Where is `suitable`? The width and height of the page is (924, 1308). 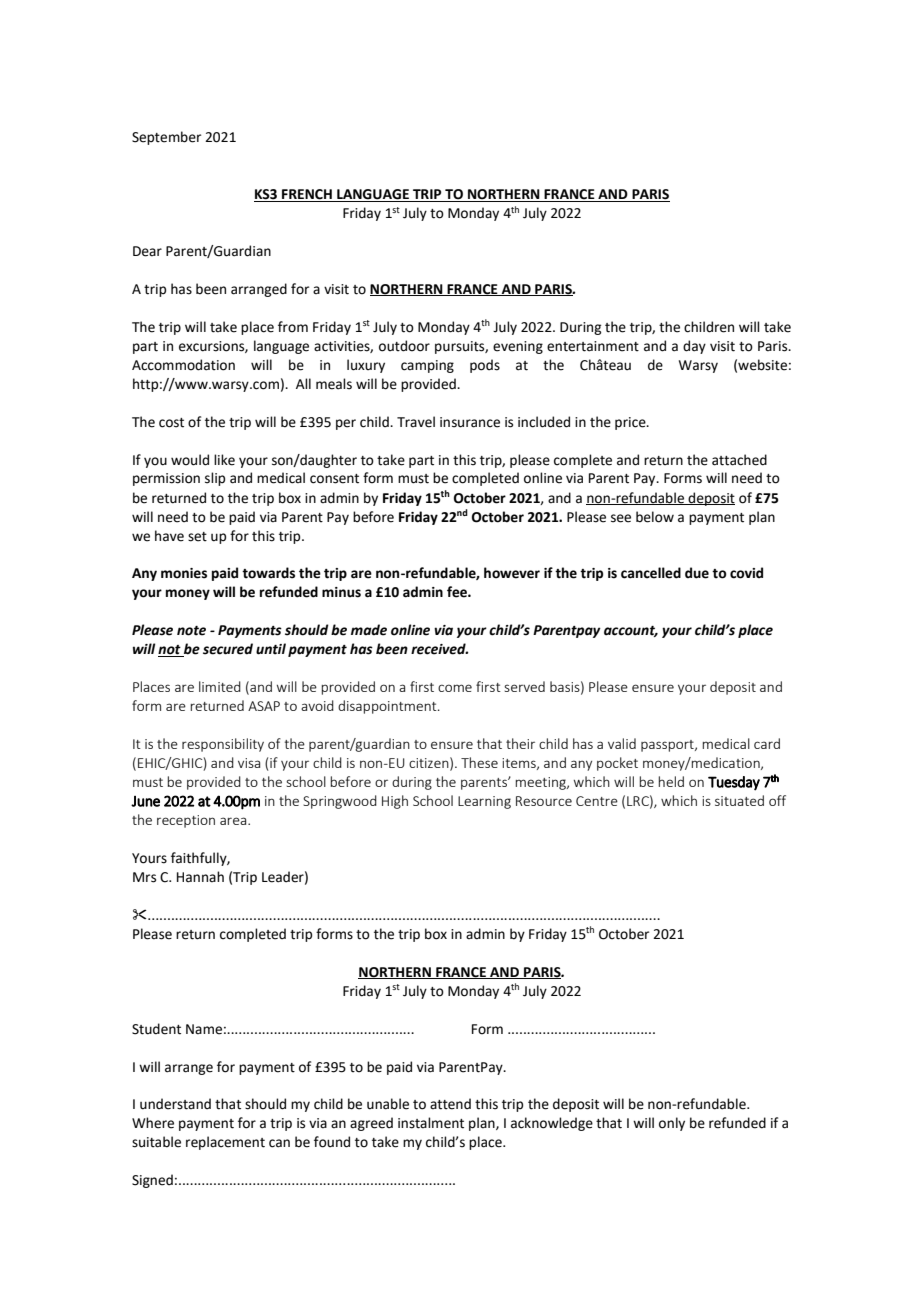
suitable is located at coordinates (156, 1142).
